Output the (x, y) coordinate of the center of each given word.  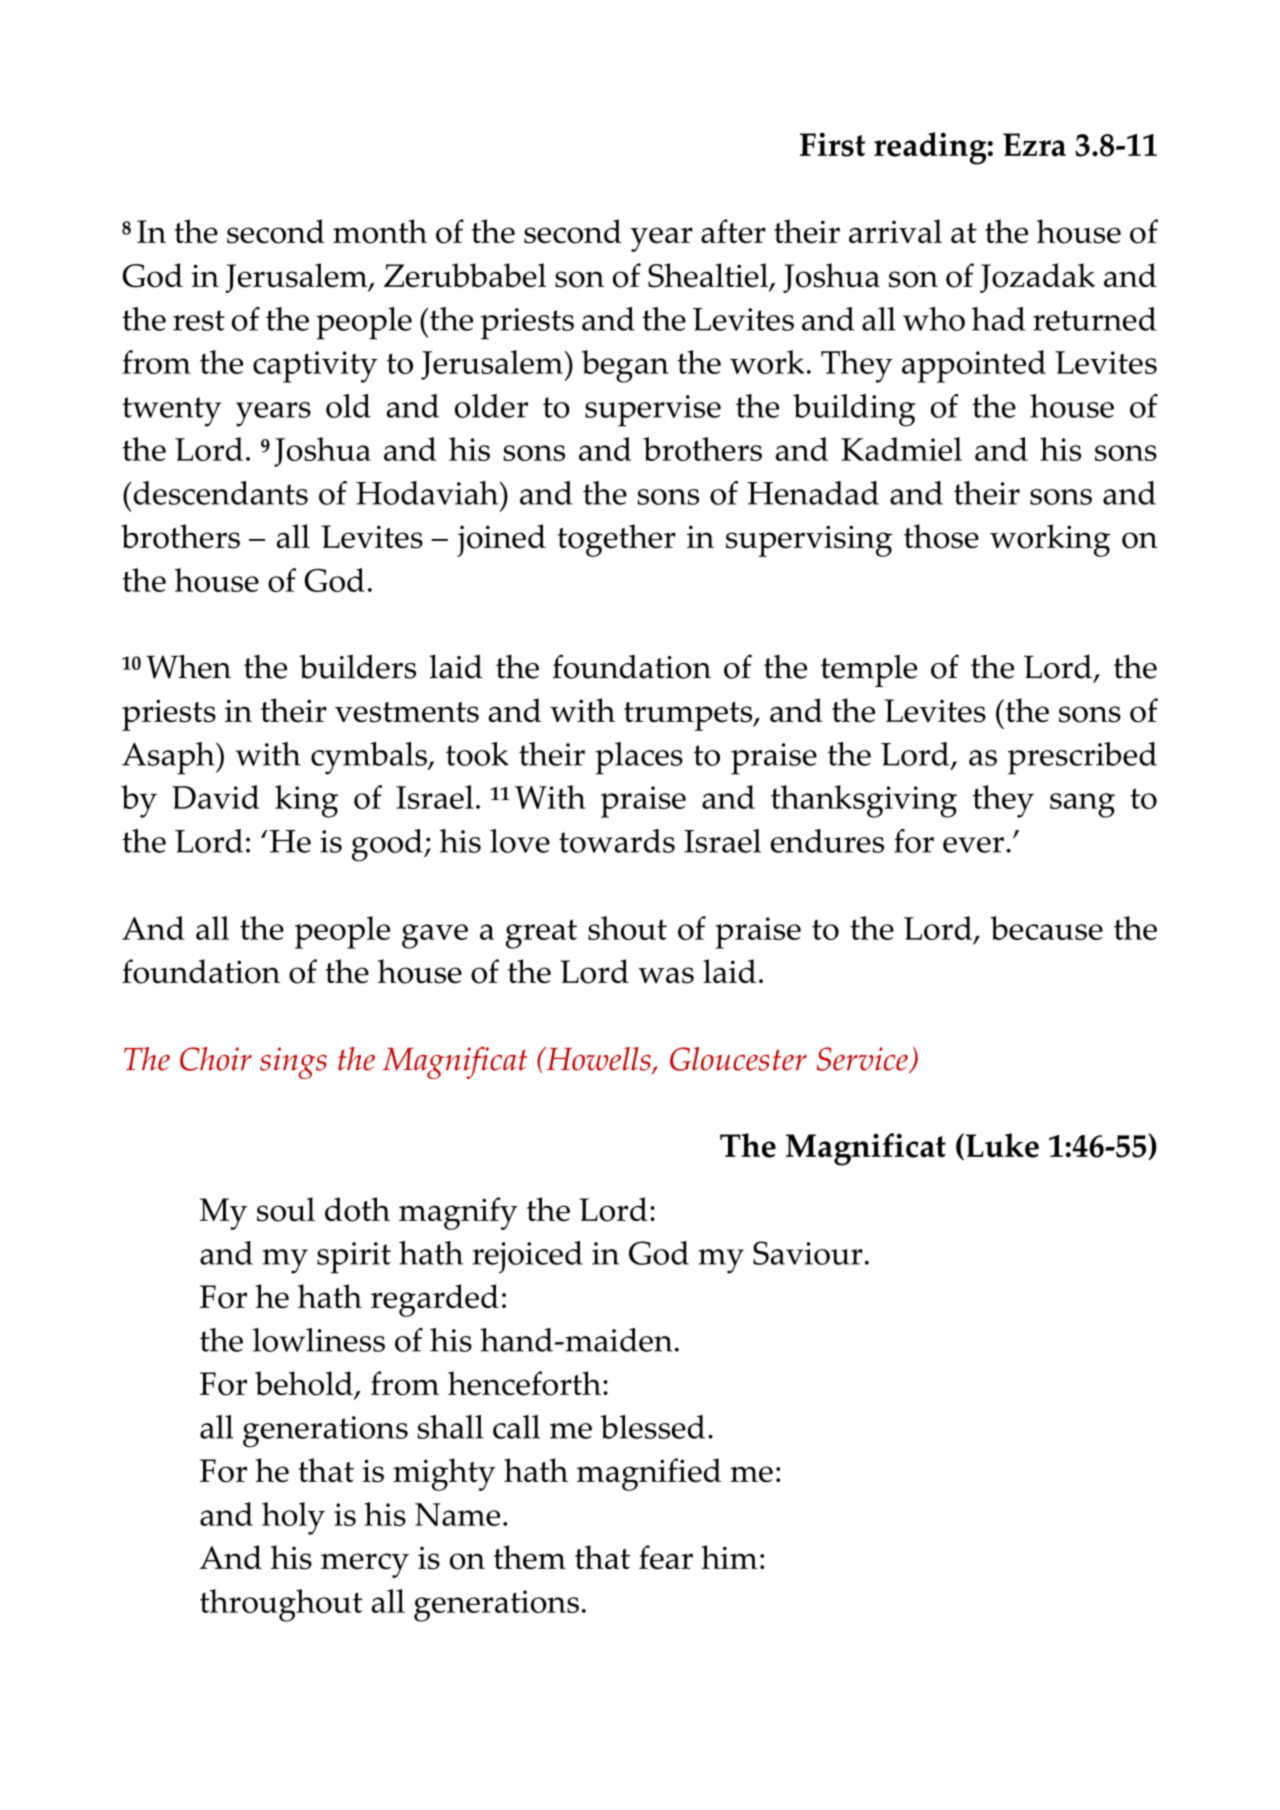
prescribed (1082, 758)
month (380, 231)
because (1046, 928)
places (639, 758)
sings (293, 1063)
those (941, 536)
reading (930, 148)
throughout (281, 1605)
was (666, 975)
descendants (221, 493)
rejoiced (527, 1257)
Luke (1001, 1146)
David (216, 797)
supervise (653, 411)
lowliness (319, 1340)
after (733, 231)
